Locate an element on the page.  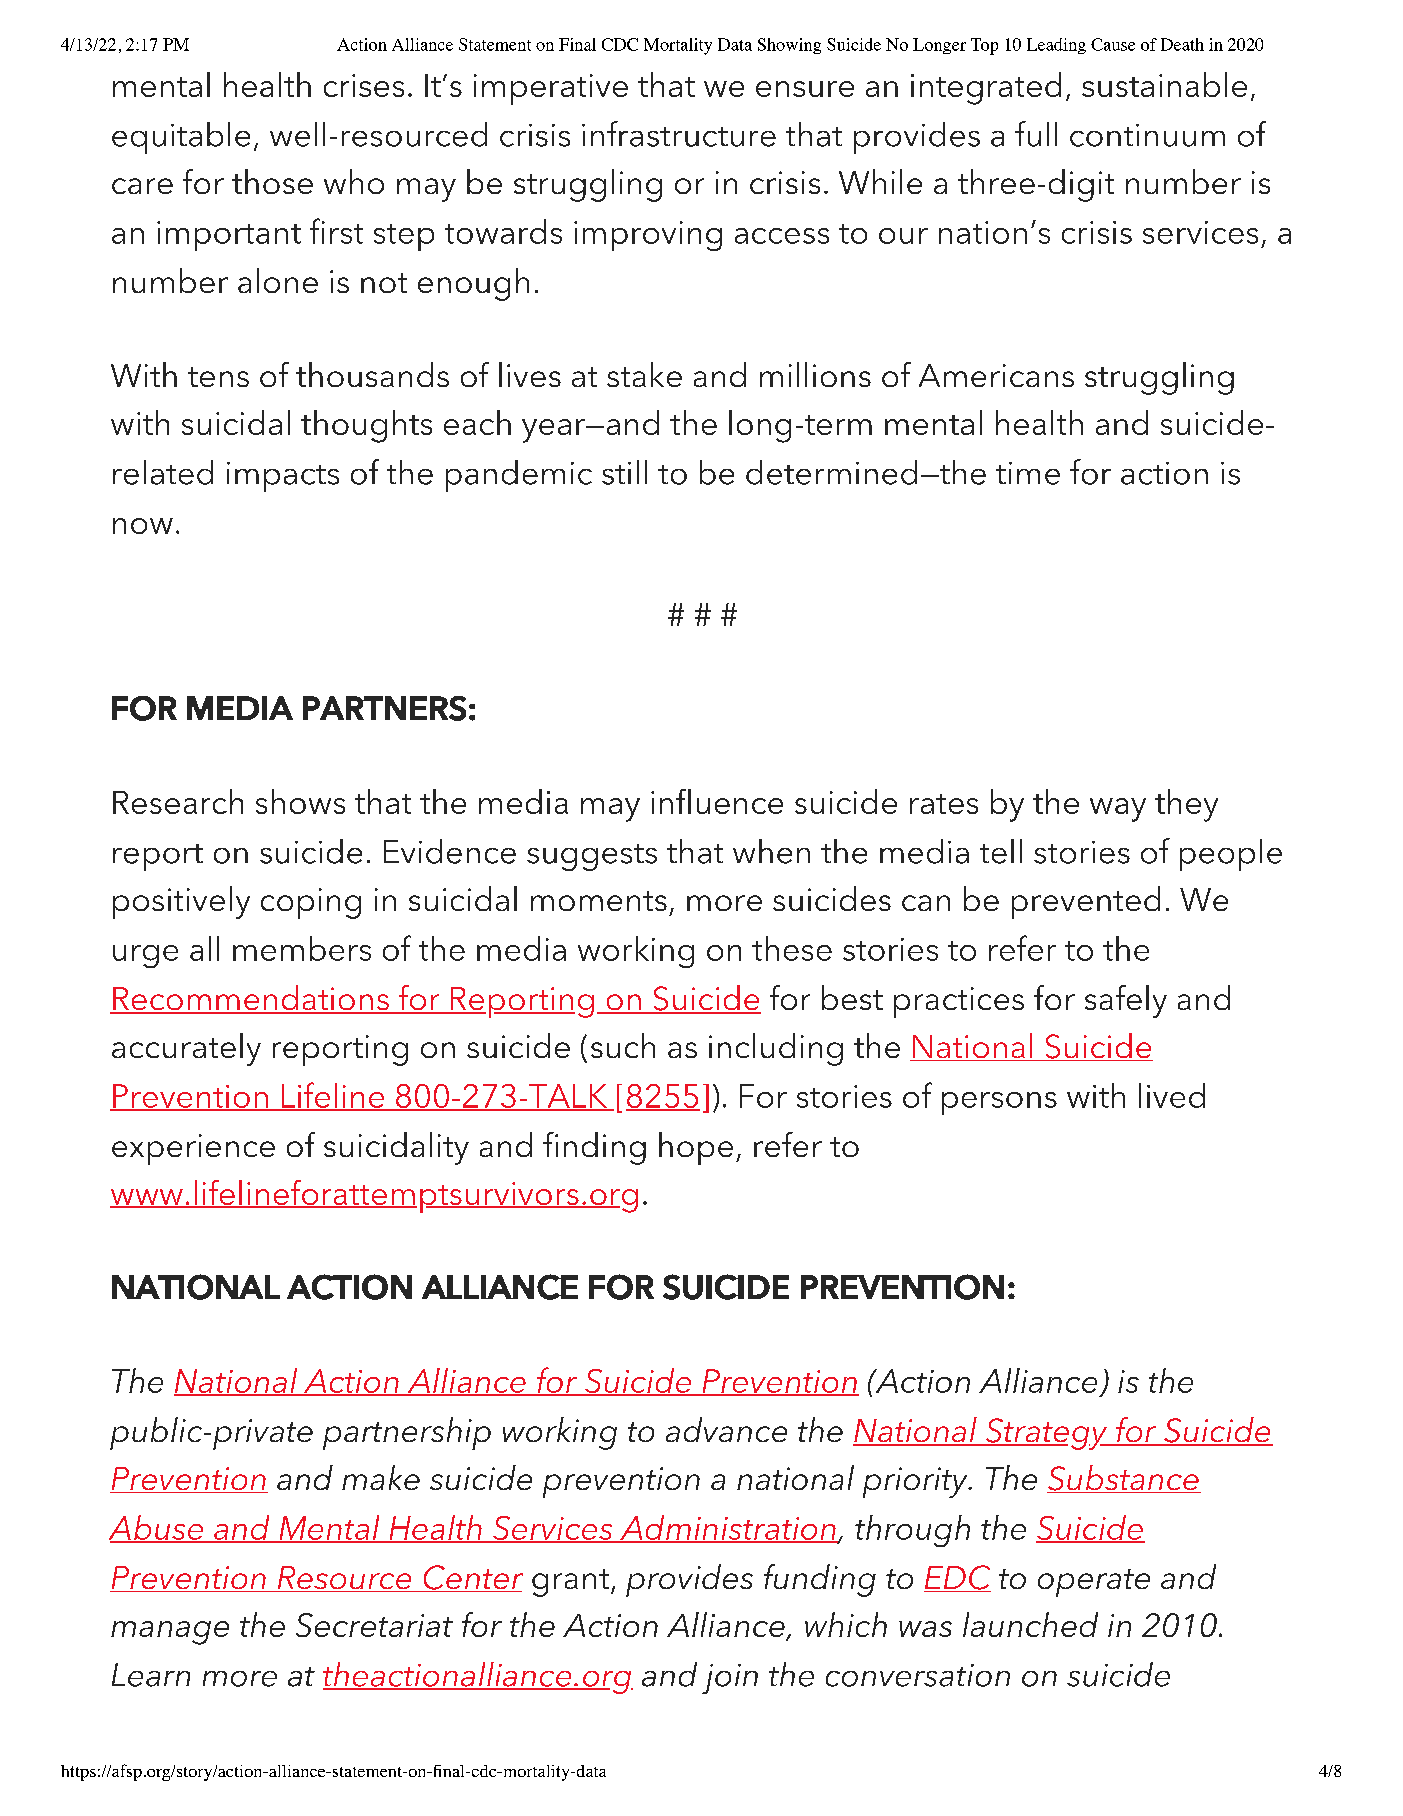
infrastructure is located at coordinates (679, 134).
